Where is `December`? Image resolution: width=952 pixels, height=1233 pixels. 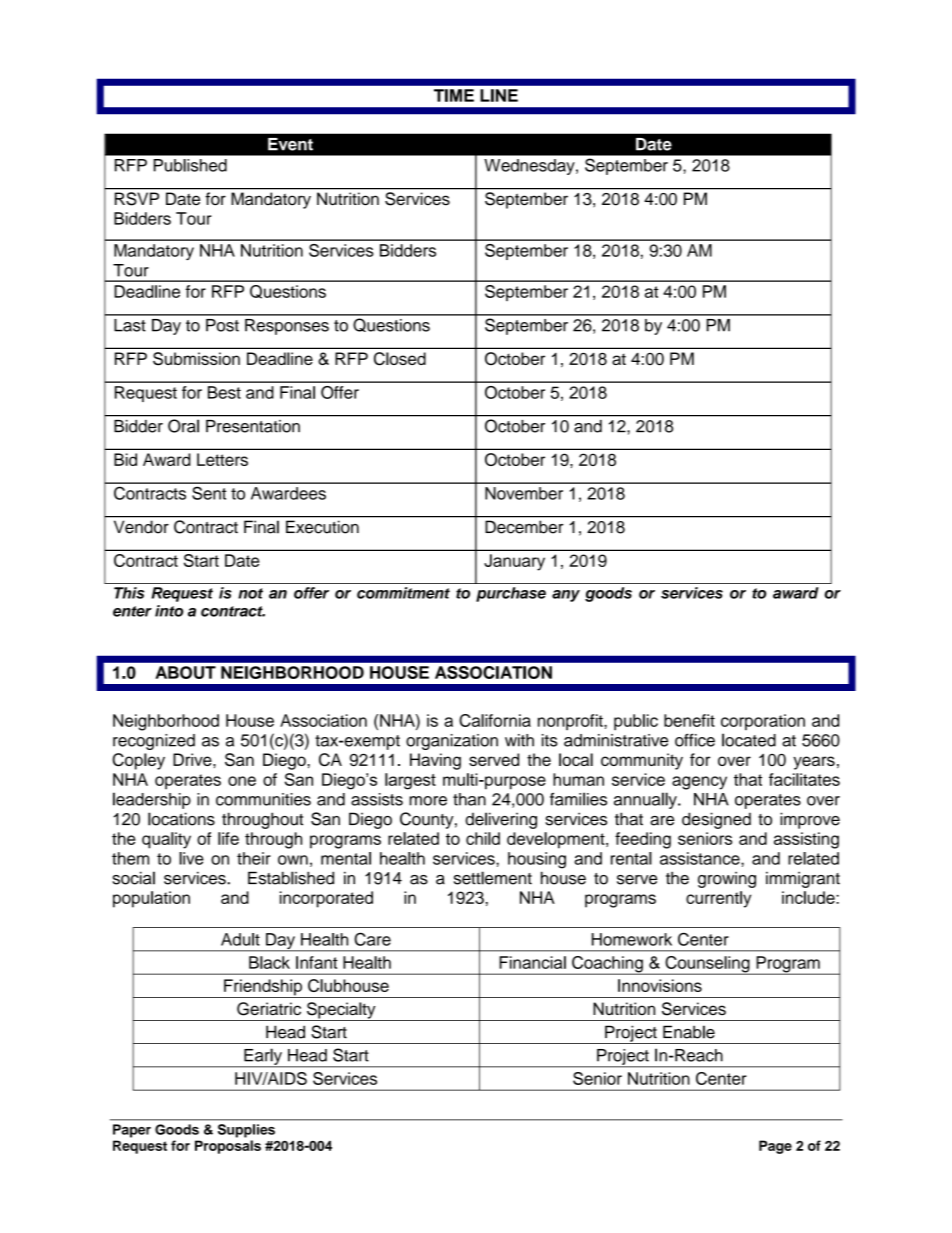 December is located at coordinates (524, 527).
